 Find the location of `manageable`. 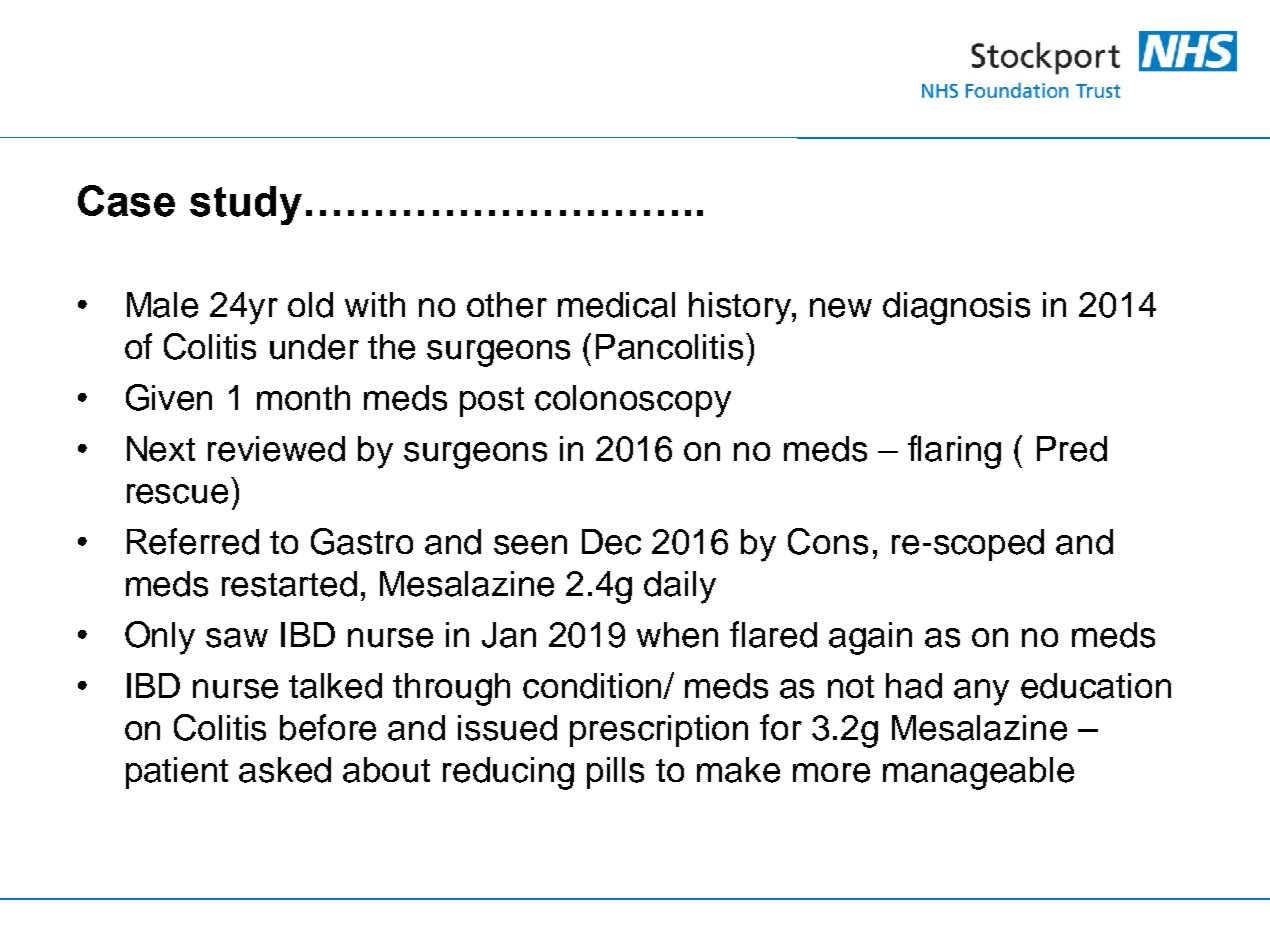

manageable is located at coordinates (978, 773).
